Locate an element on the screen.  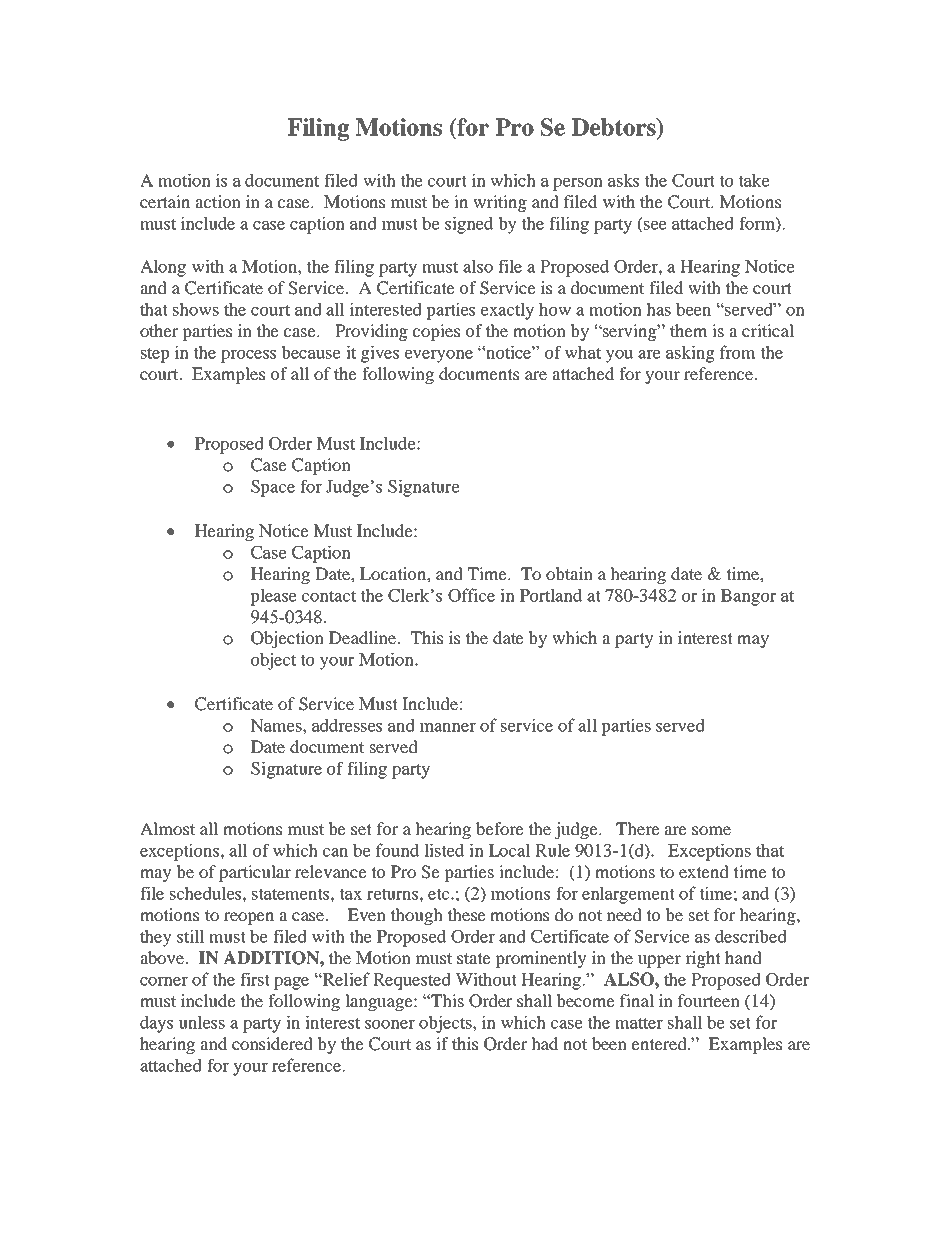
fourteen is located at coordinates (709, 1000).
